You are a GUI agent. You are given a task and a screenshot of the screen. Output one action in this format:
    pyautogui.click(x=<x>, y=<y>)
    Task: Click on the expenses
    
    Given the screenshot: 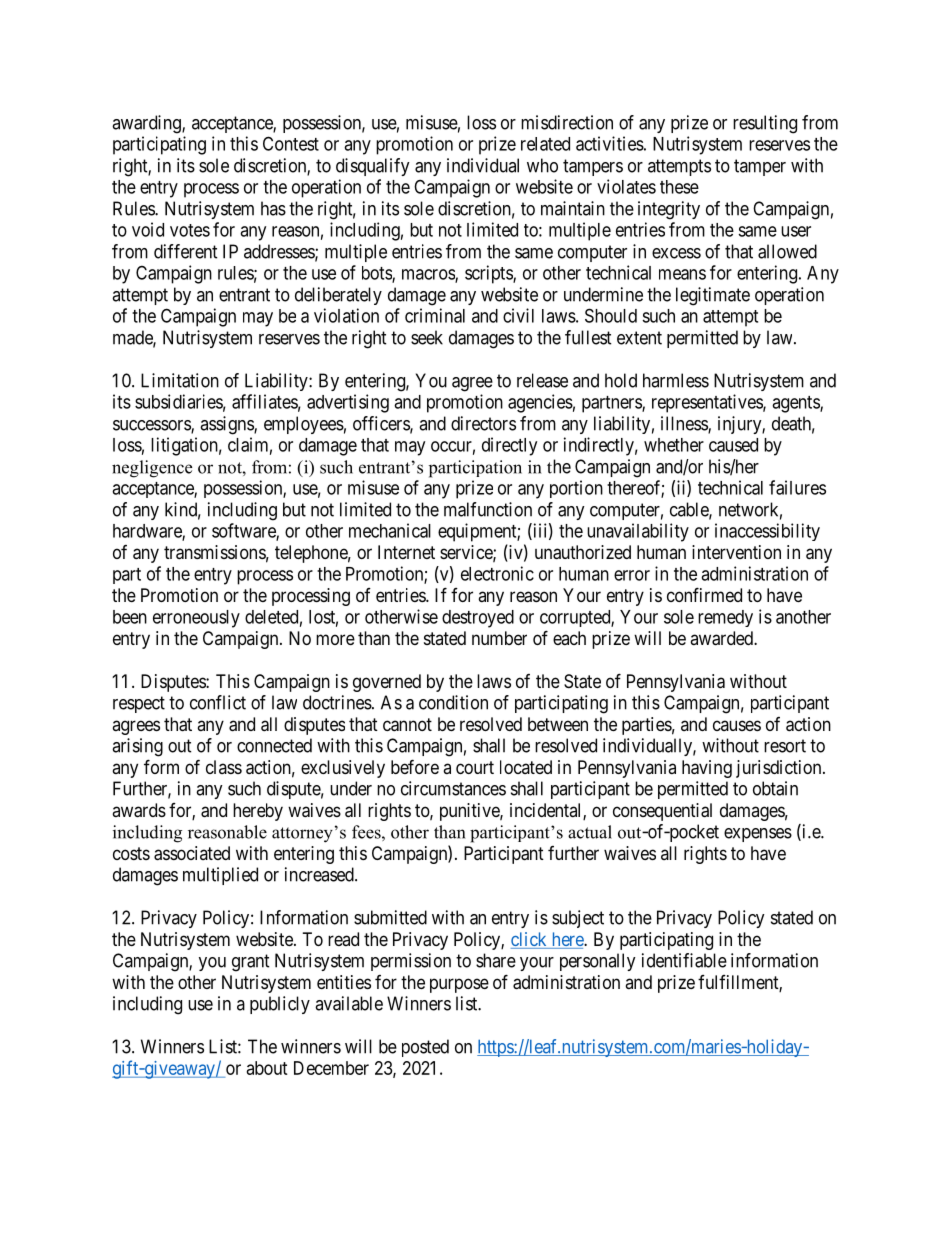 What is the action you would take?
    pyautogui.click(x=758, y=835)
